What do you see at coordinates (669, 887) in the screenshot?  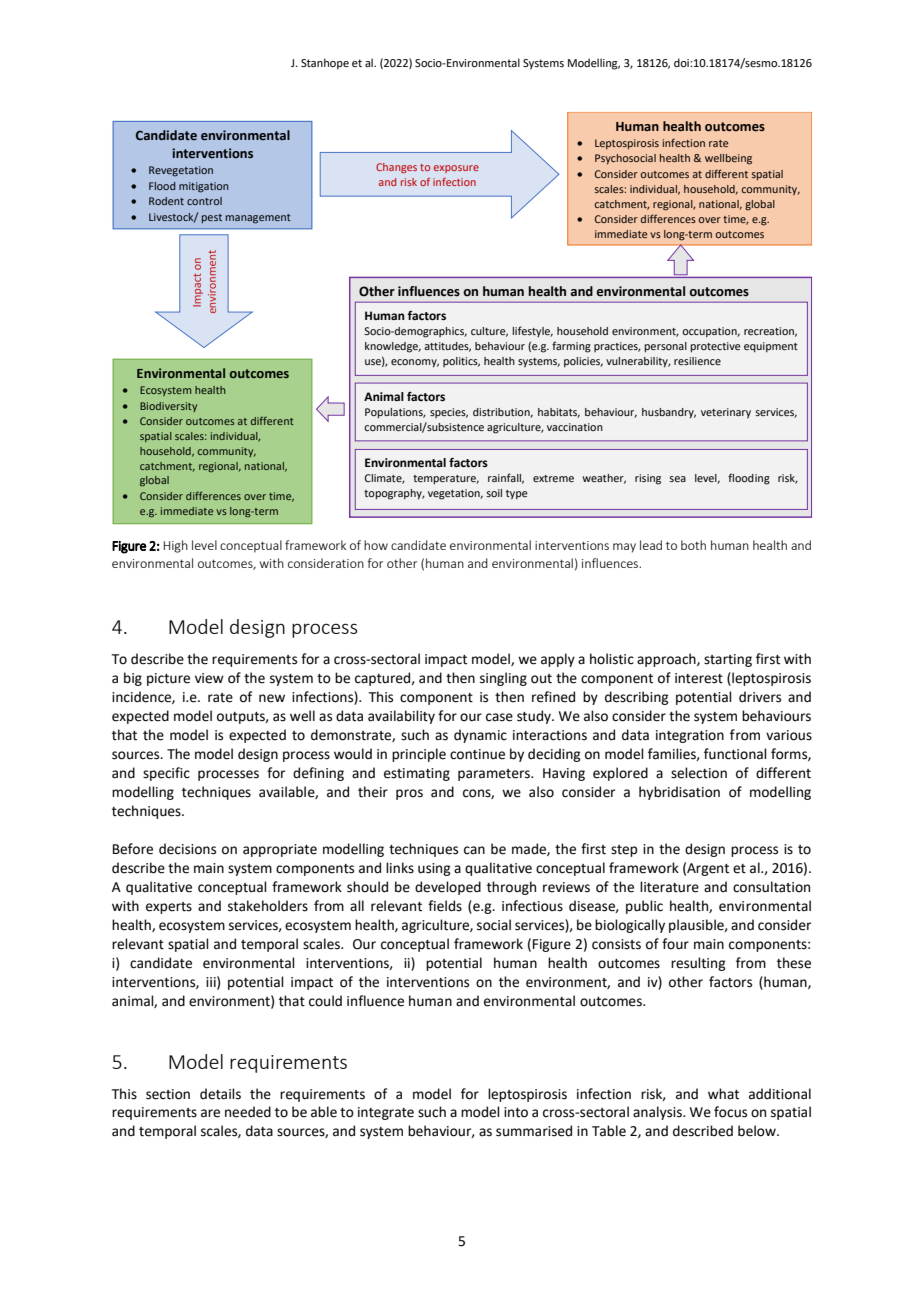 I see `literature` at bounding box center [669, 887].
